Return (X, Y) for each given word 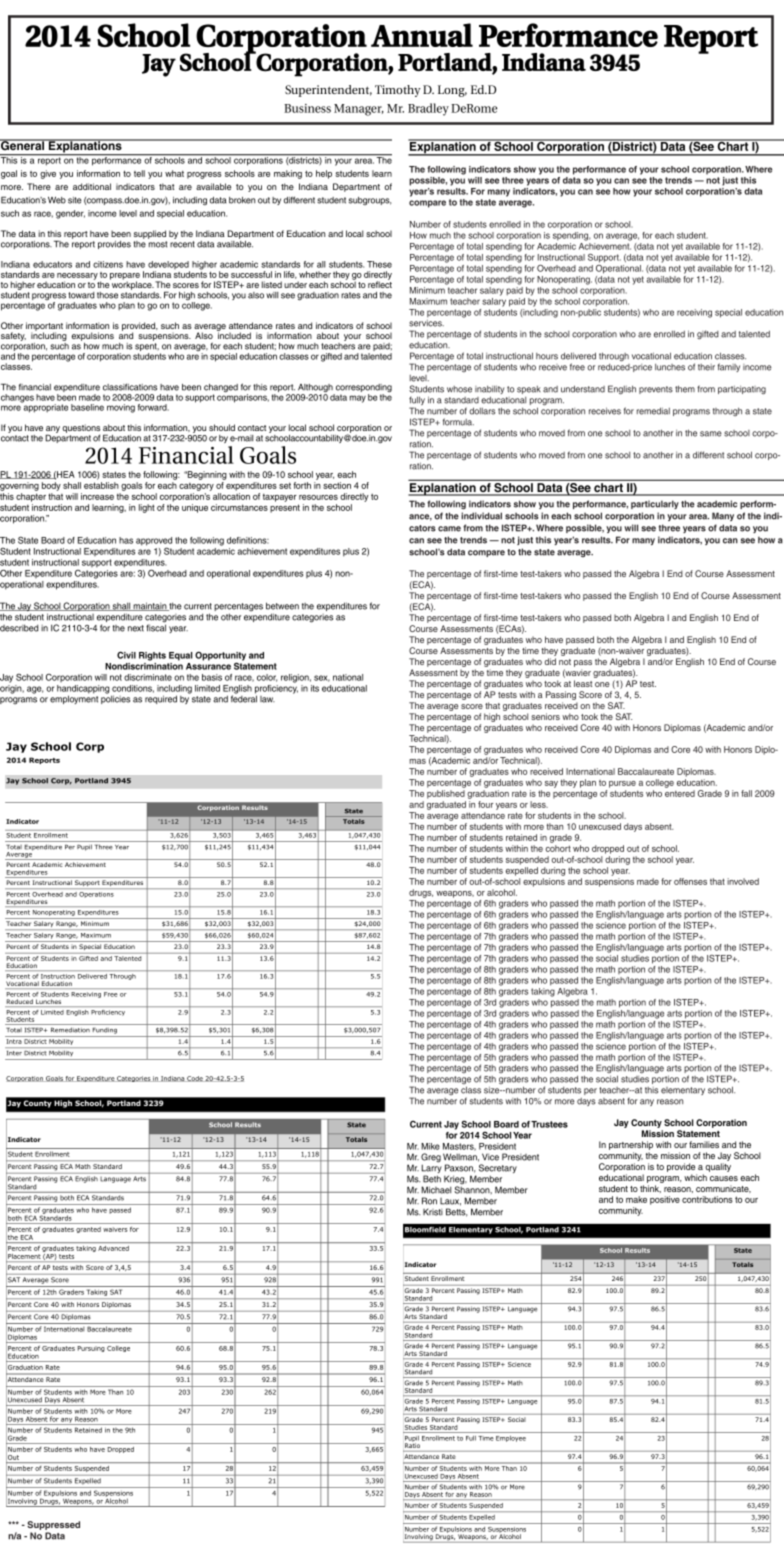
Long (452, 91)
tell (139, 173)
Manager (359, 110)
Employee (511, 1439)
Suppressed (53, 1527)
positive (665, 1200)
